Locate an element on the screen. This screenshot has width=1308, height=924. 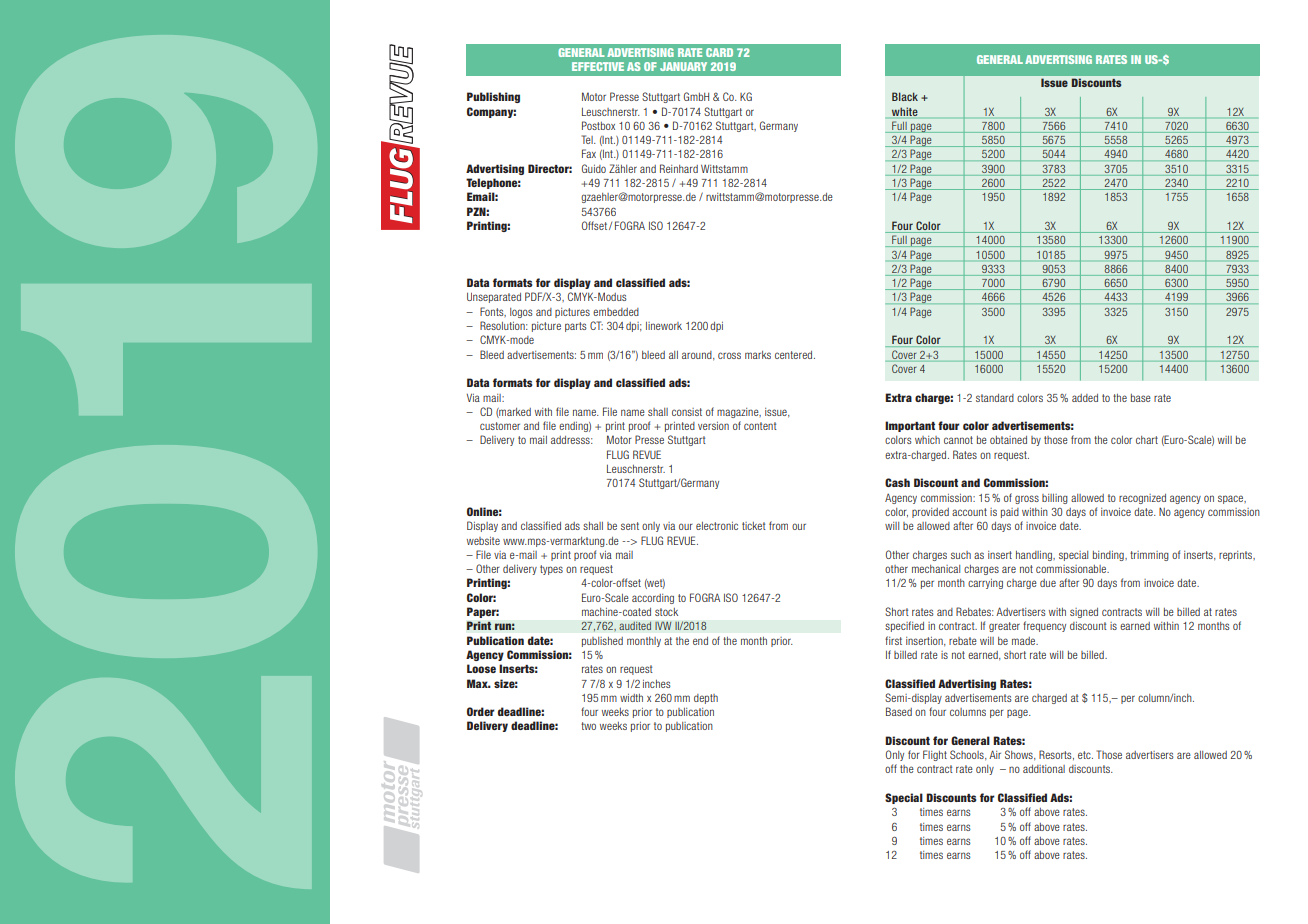
due is located at coordinates (1048, 583).
